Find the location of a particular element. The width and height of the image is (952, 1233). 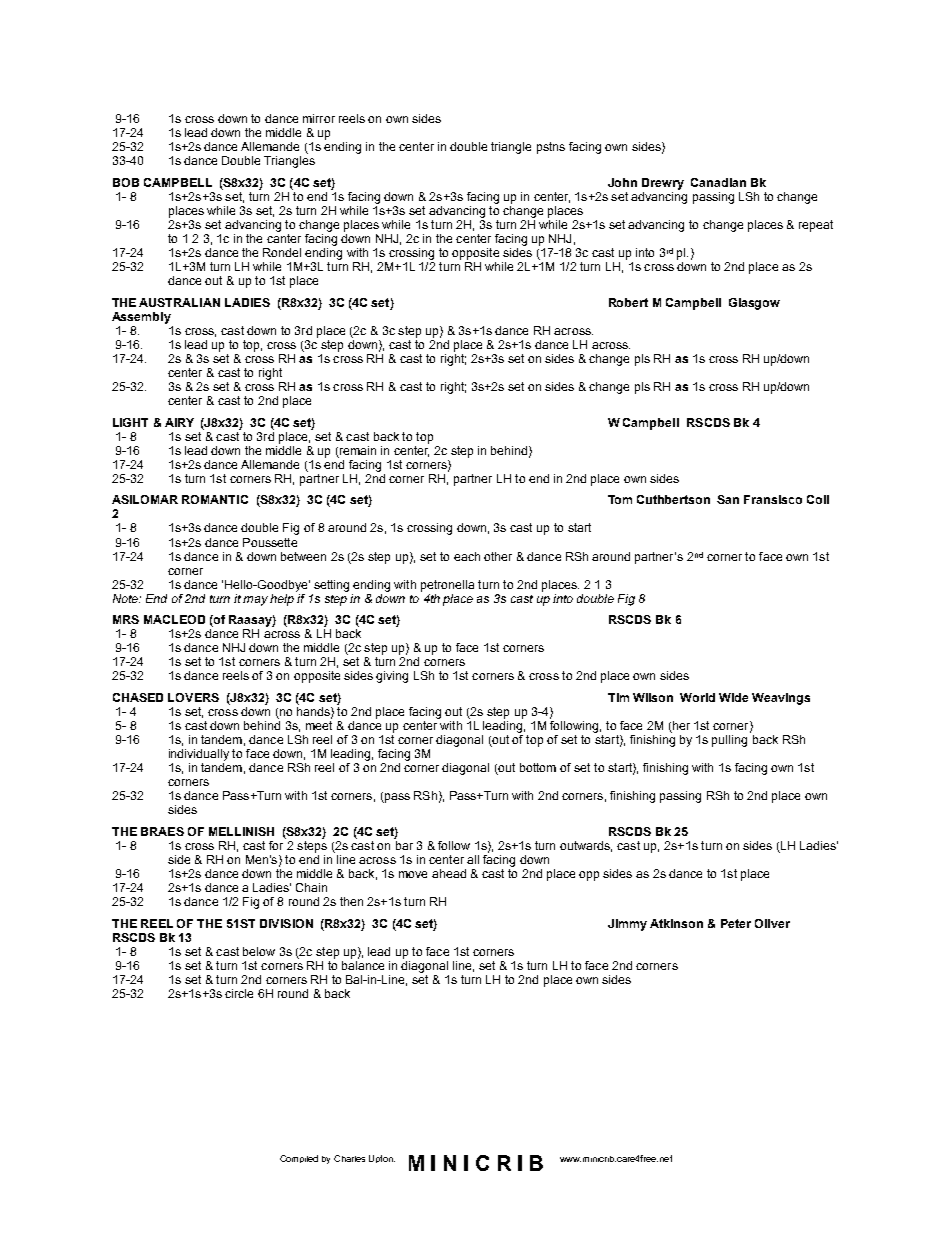

giving is located at coordinates (392, 677).
